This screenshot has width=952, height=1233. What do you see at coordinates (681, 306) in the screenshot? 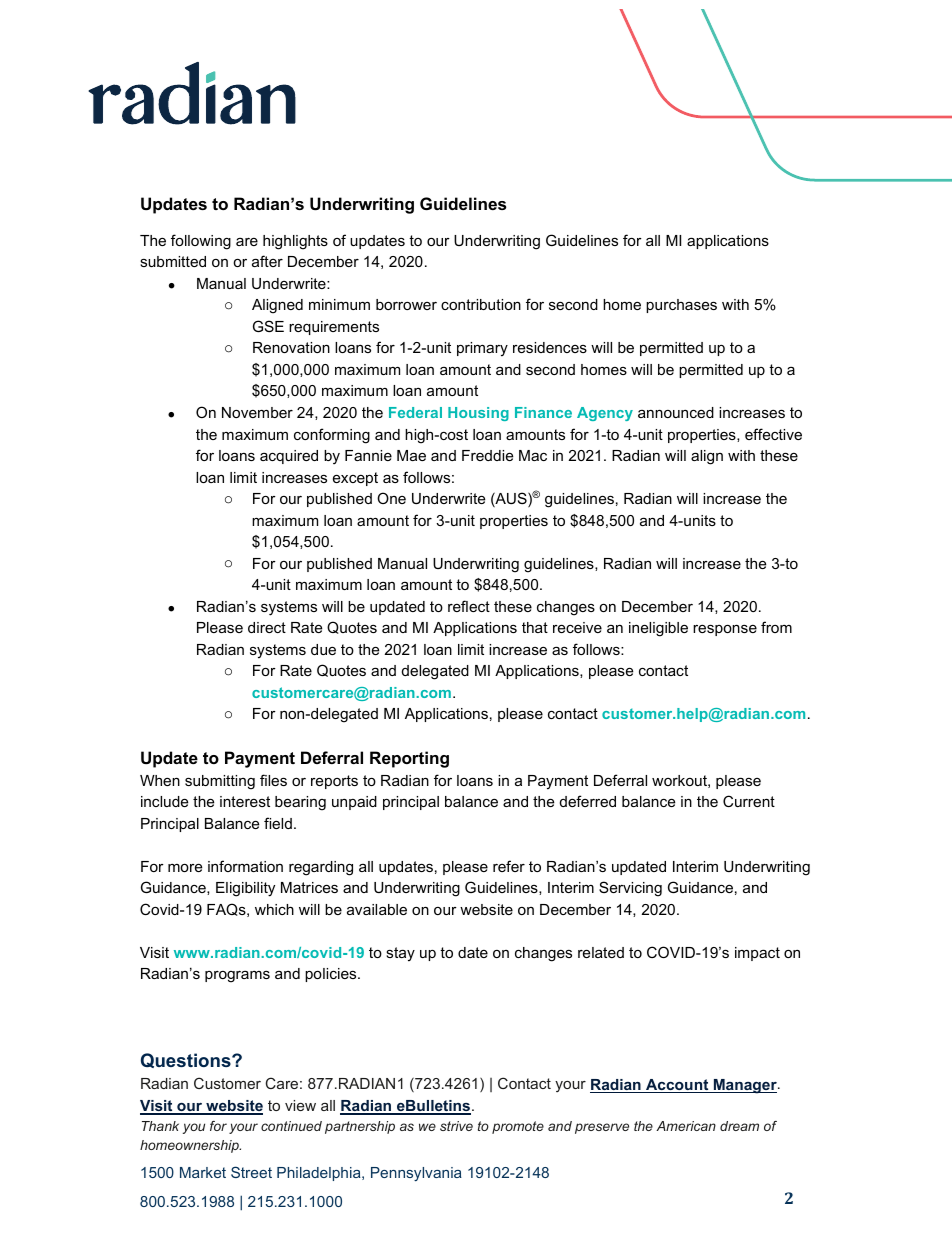
I see `purchases` at bounding box center [681, 306].
